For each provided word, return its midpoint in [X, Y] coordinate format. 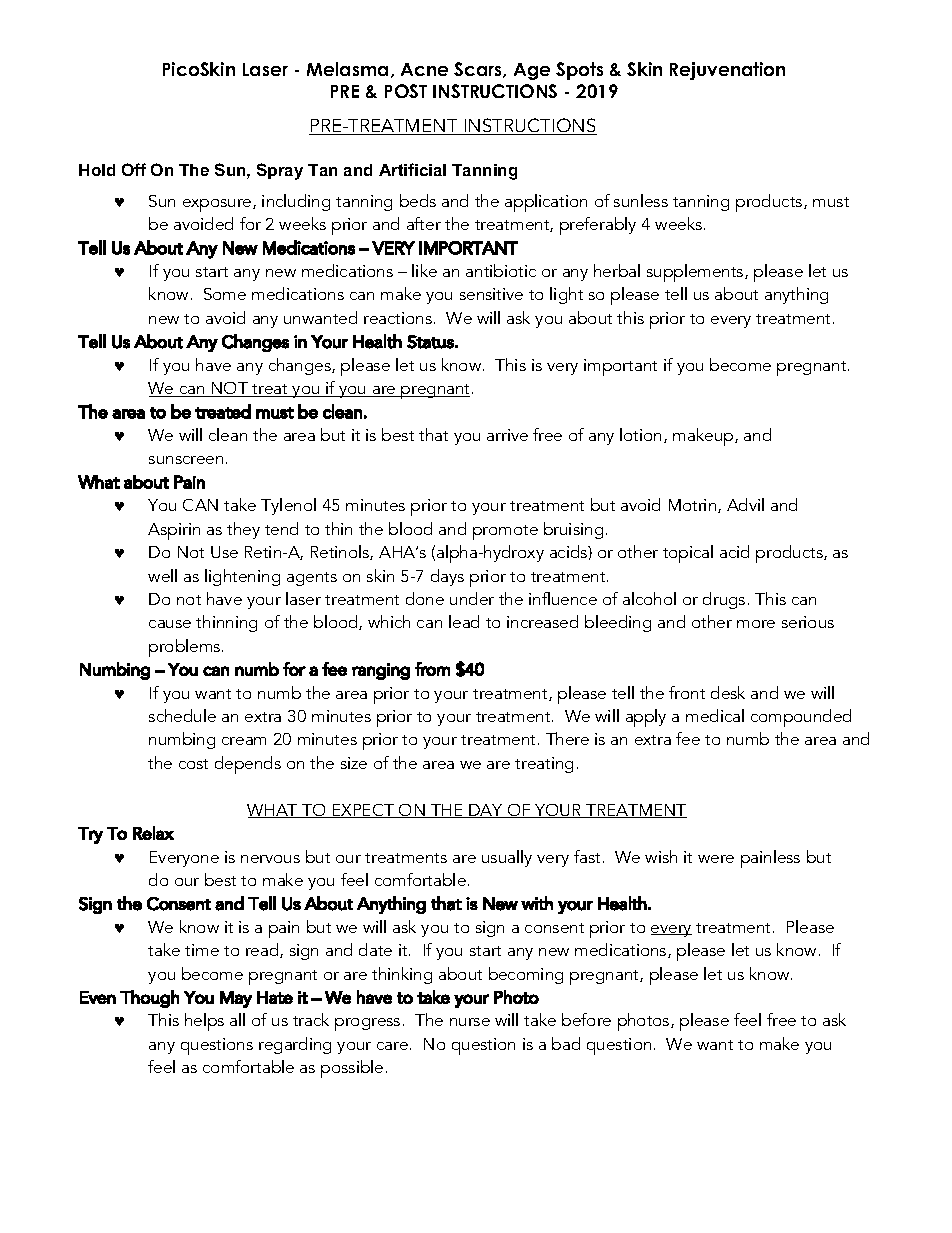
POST [406, 91]
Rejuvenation [727, 71]
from [432, 669]
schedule [182, 715]
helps [204, 1022]
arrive [507, 435]
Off [134, 169]
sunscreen [186, 460]
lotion [640, 434]
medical [715, 715]
